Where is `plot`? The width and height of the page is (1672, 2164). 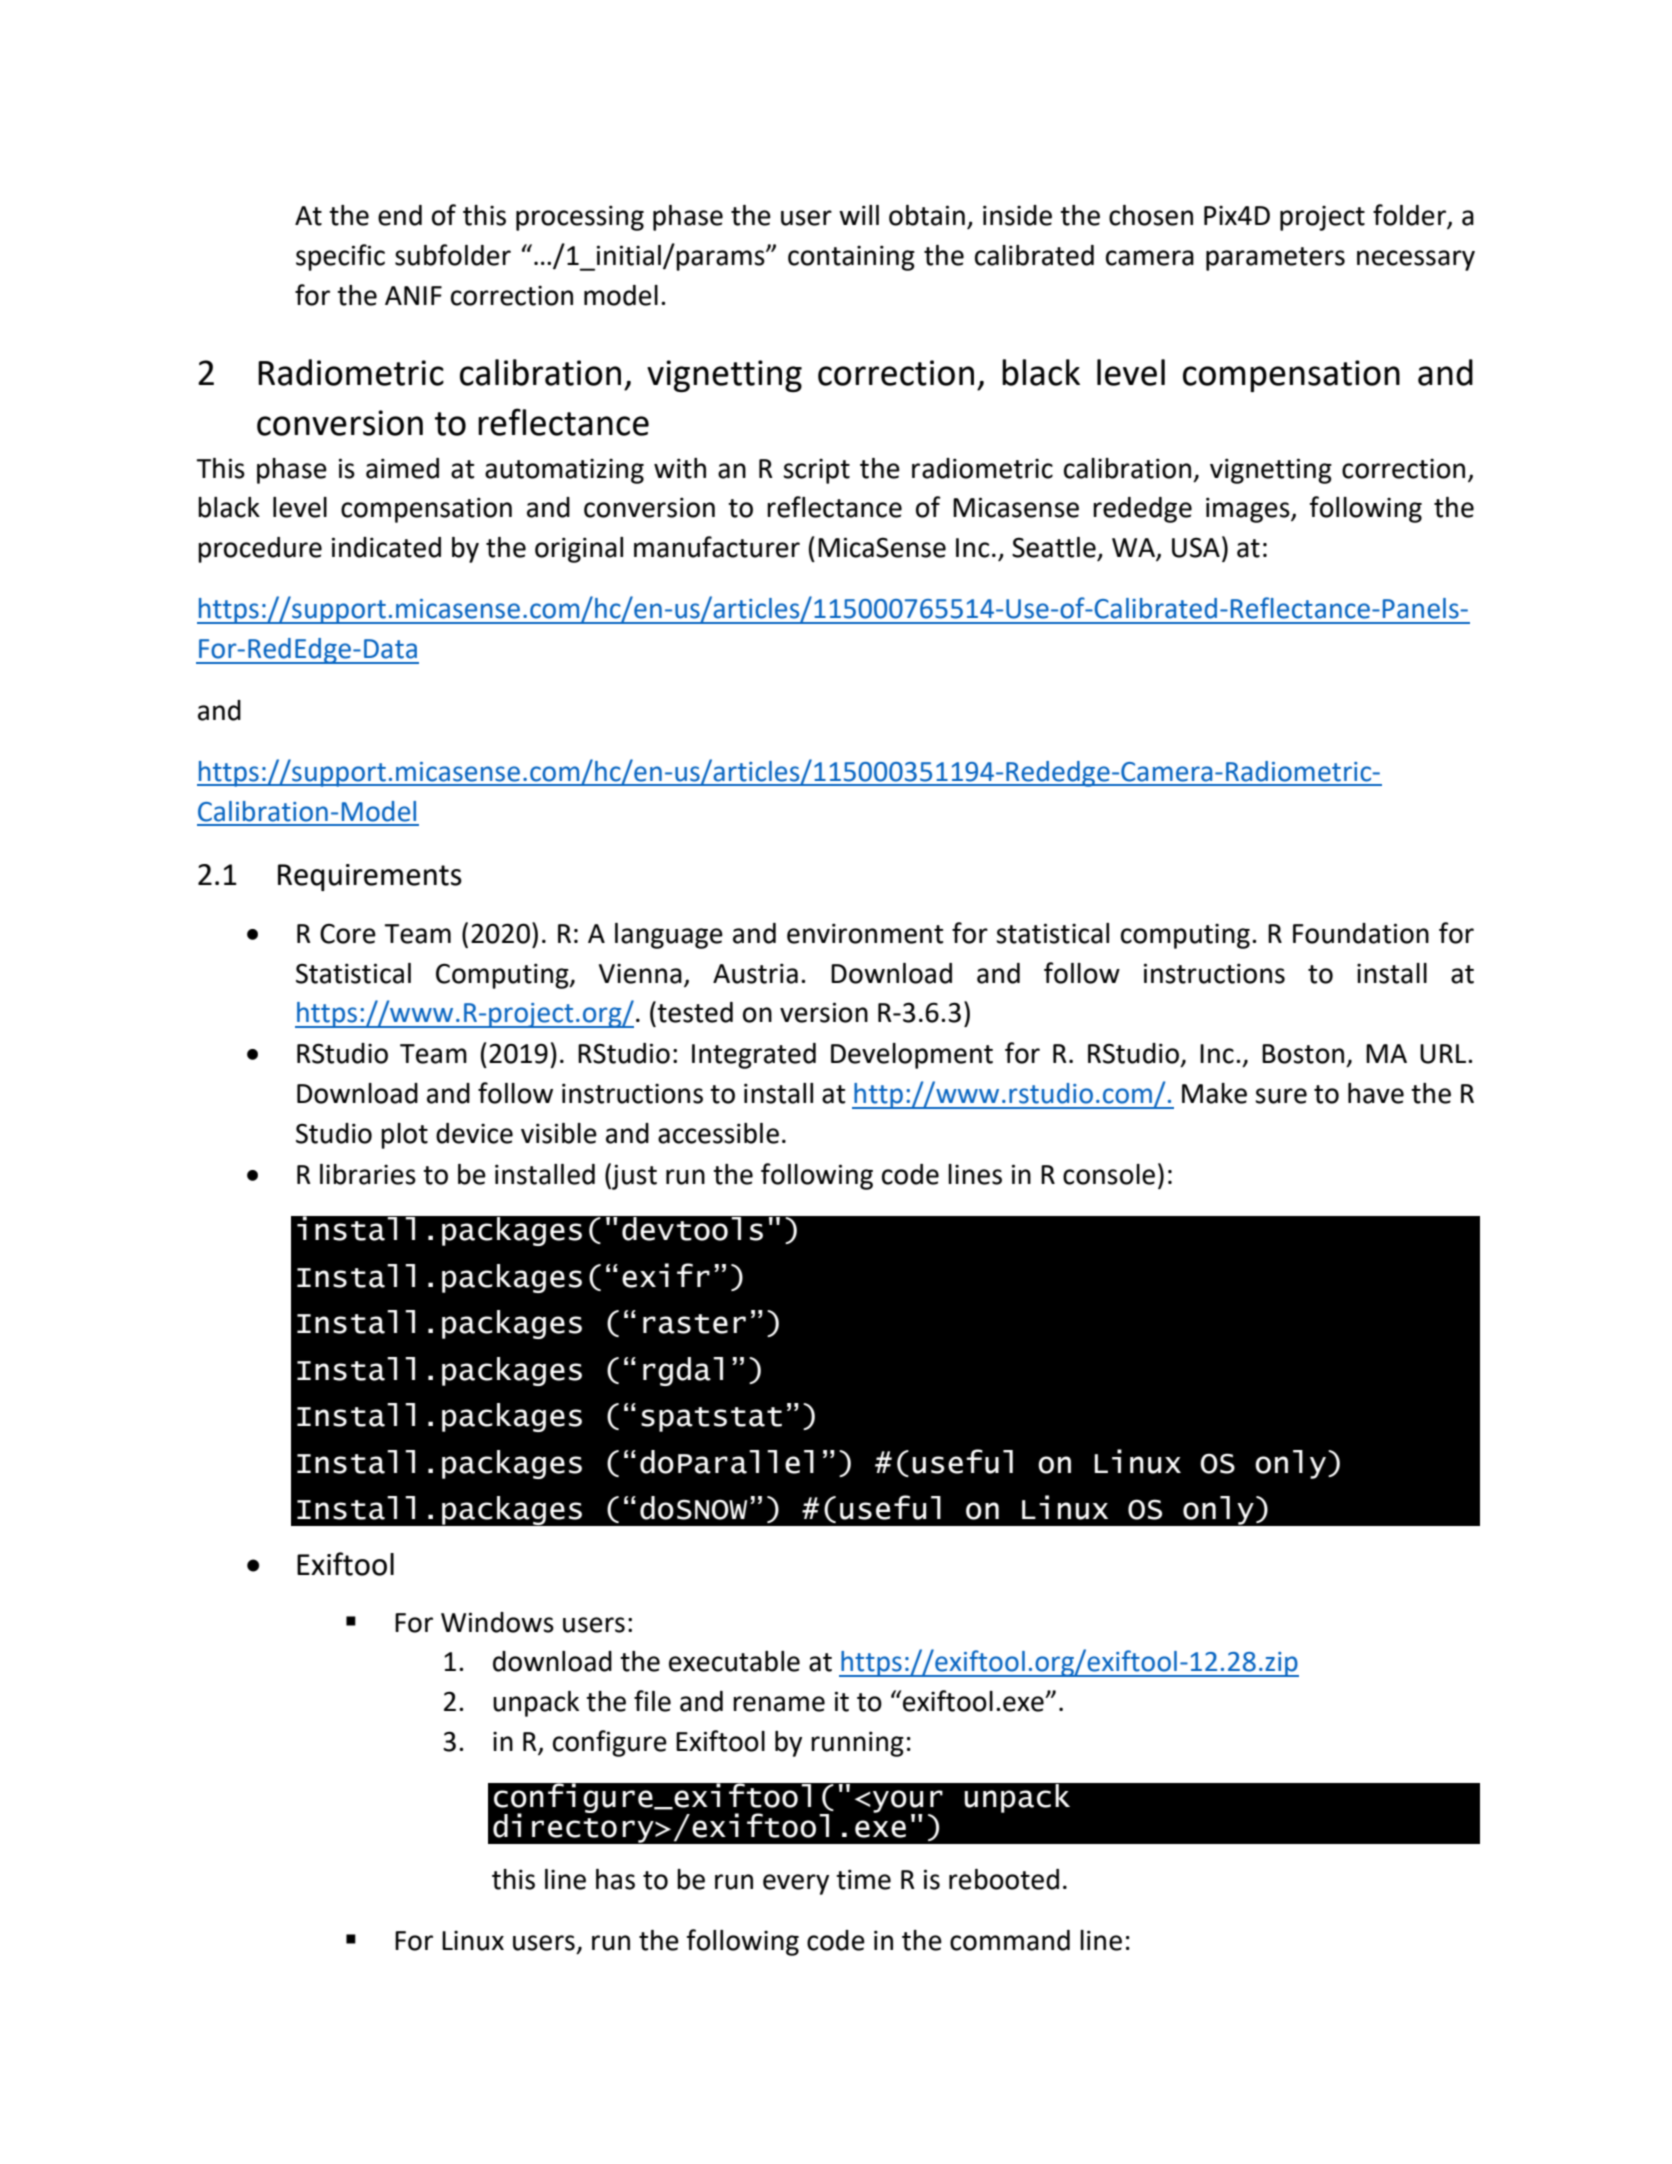 plot is located at coordinates (404, 1136).
